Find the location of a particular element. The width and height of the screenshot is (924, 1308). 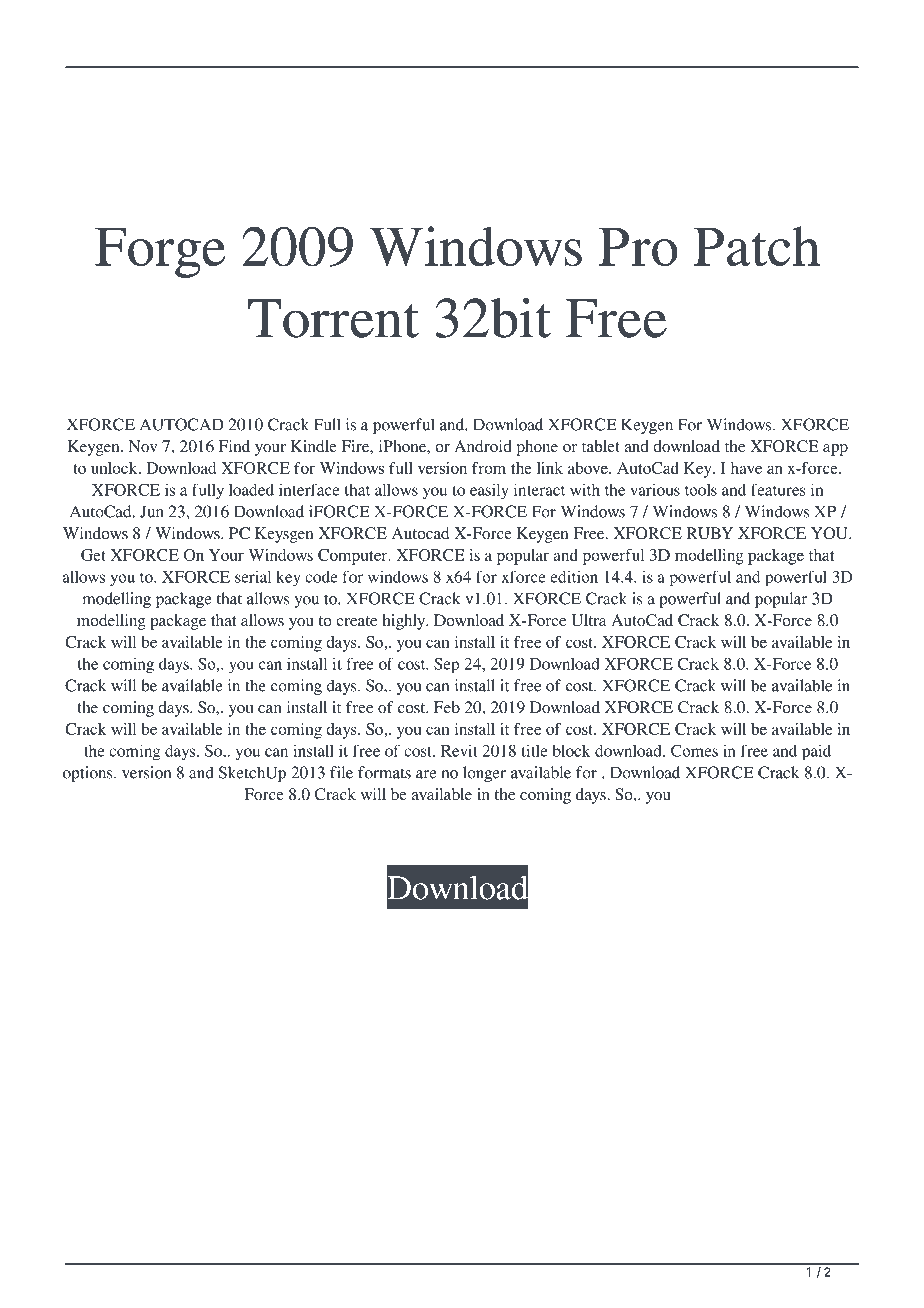

highly is located at coordinates (405, 622).
